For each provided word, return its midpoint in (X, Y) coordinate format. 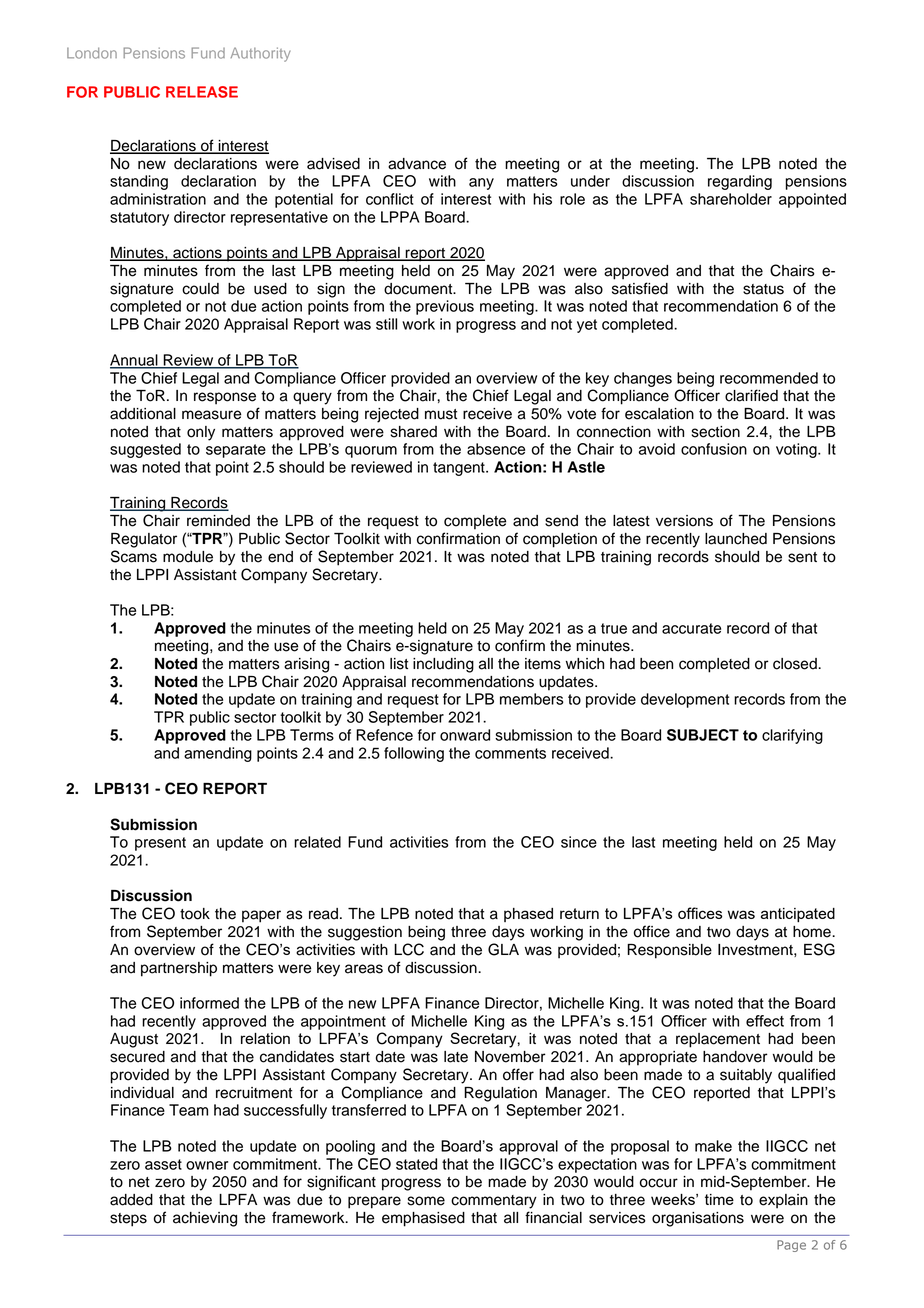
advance (417, 164)
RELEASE (202, 92)
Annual (135, 361)
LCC (409, 949)
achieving (205, 1219)
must (441, 414)
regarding (740, 182)
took (195, 914)
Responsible (669, 951)
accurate (691, 628)
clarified (751, 395)
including (443, 665)
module (188, 557)
